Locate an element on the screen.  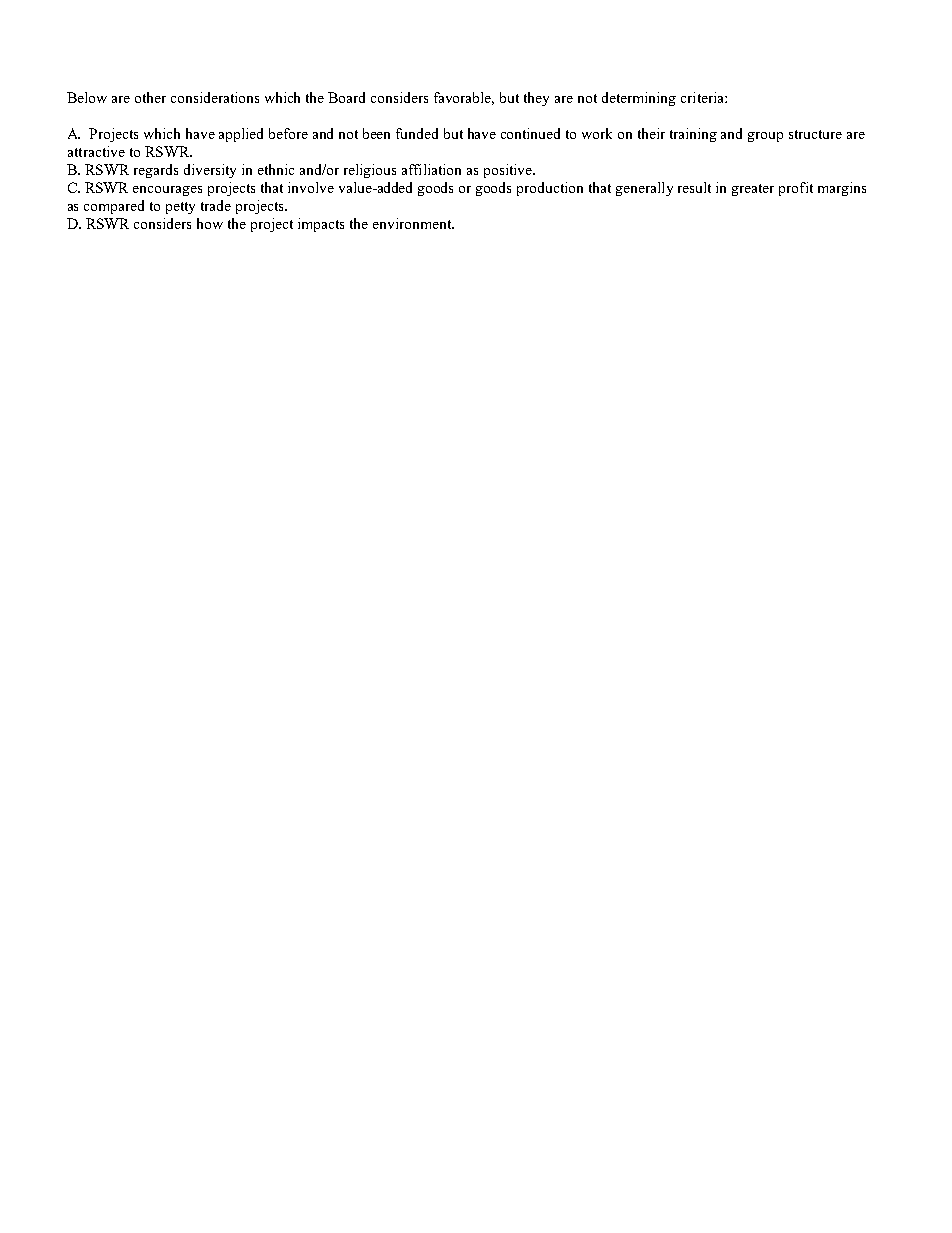
regards is located at coordinates (156, 171).
